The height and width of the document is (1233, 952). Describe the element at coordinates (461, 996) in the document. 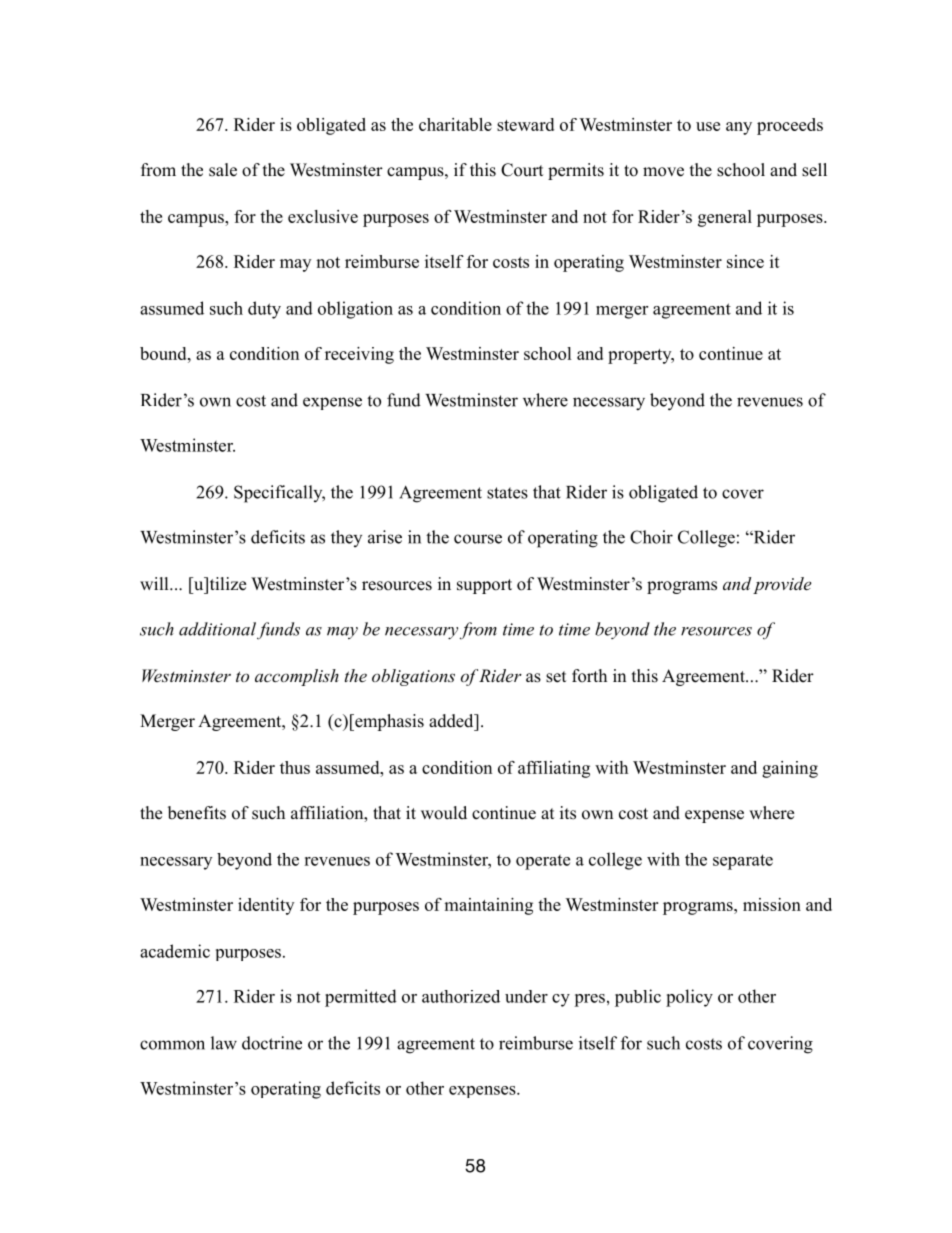

I see `authorized` at that location.
